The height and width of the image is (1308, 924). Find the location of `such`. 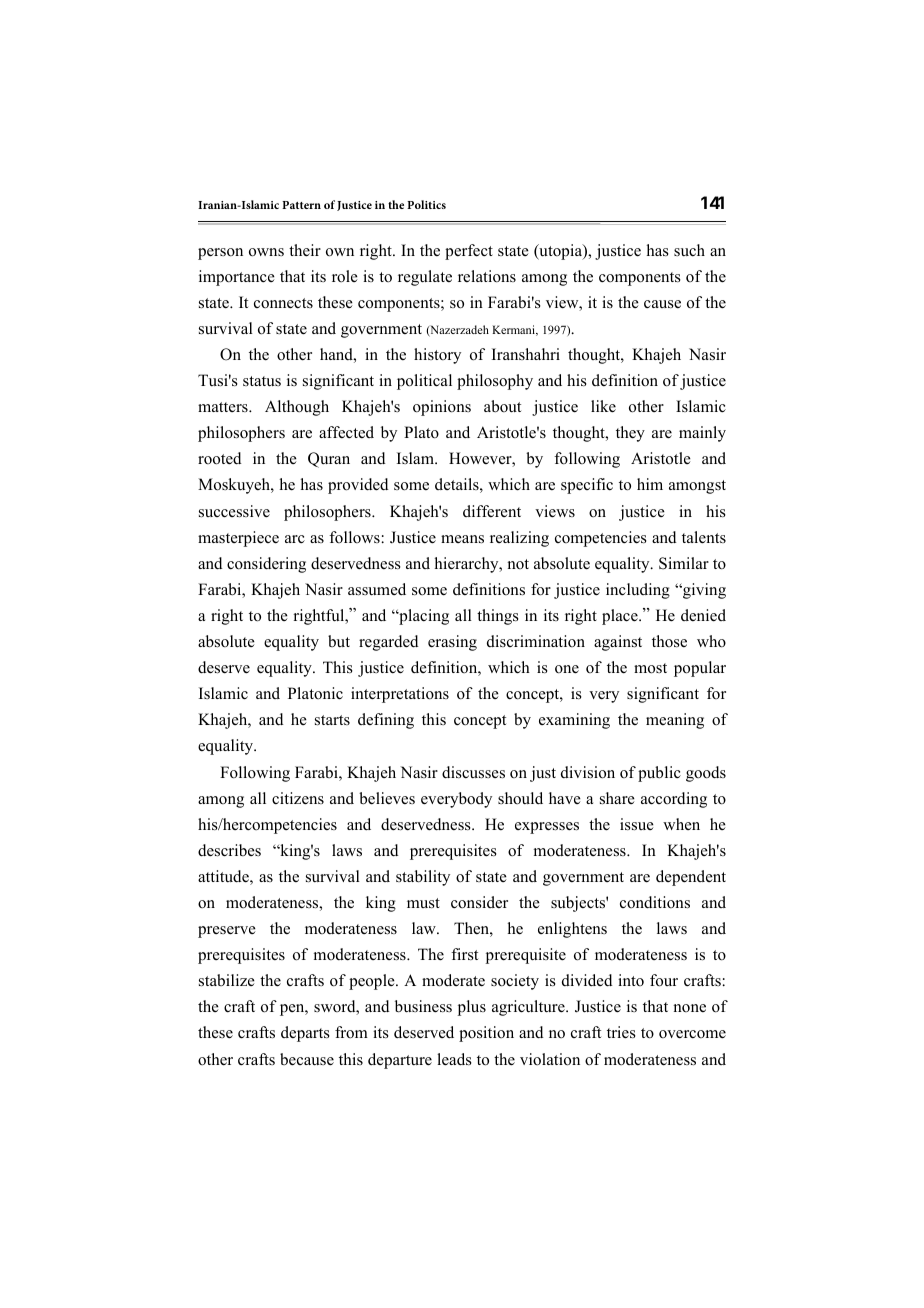

such is located at coordinates (689, 250).
